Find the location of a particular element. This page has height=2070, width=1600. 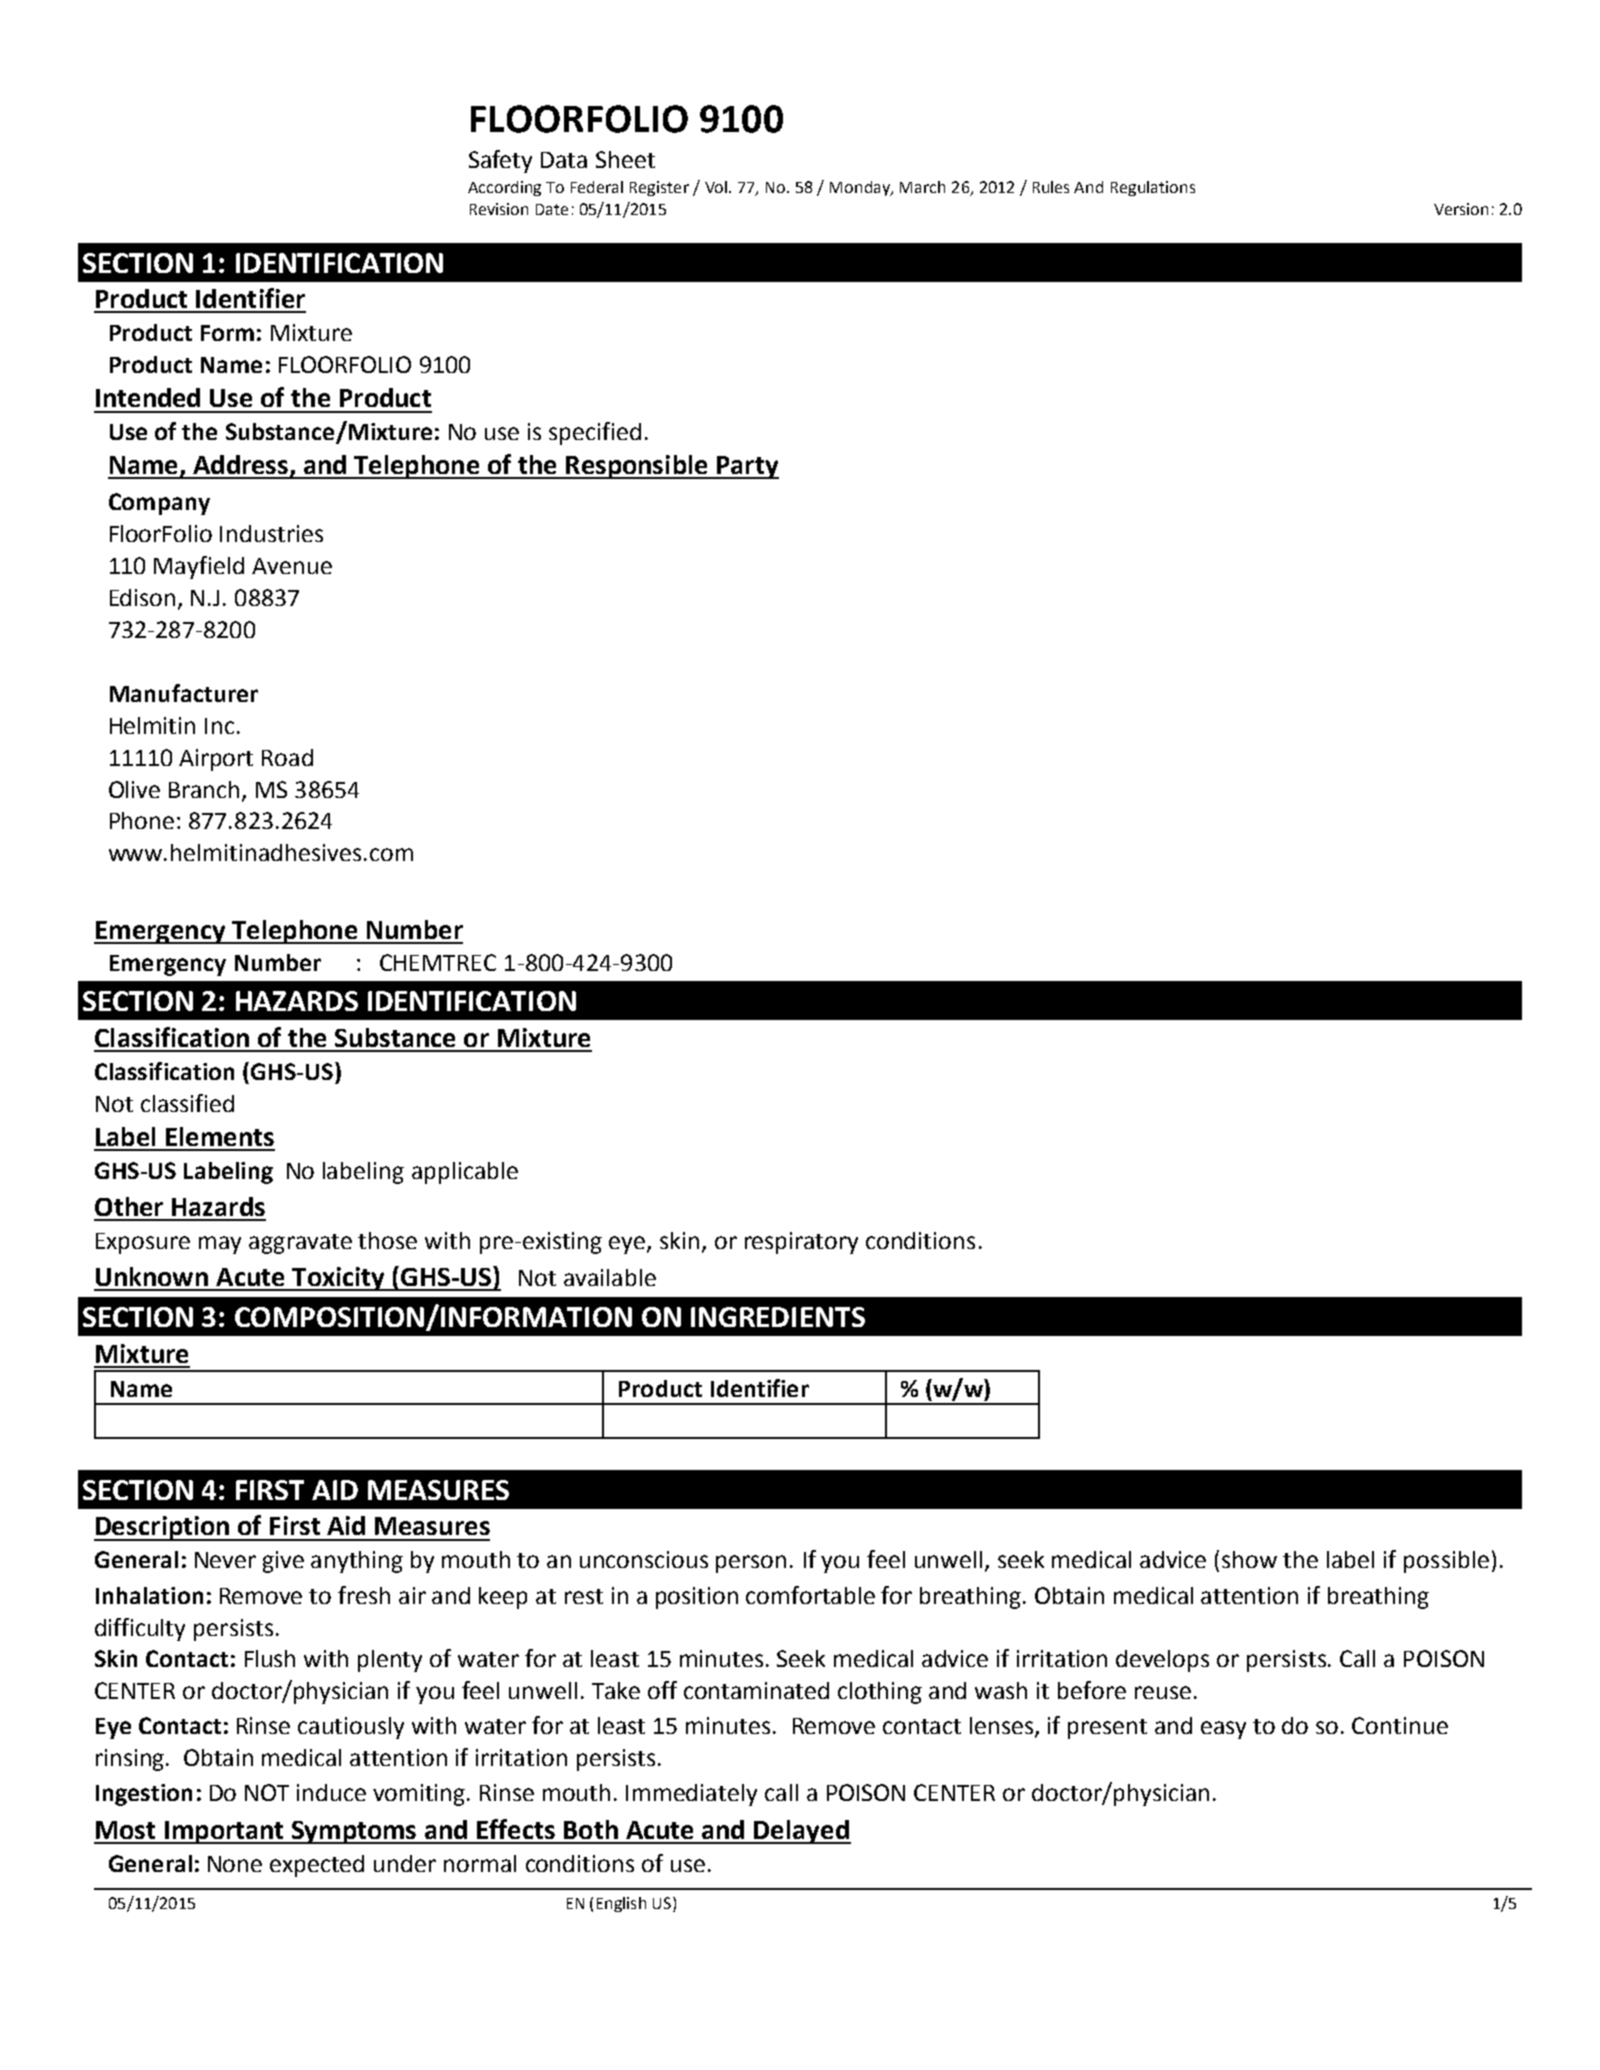

Delayed is located at coordinates (801, 1832).
